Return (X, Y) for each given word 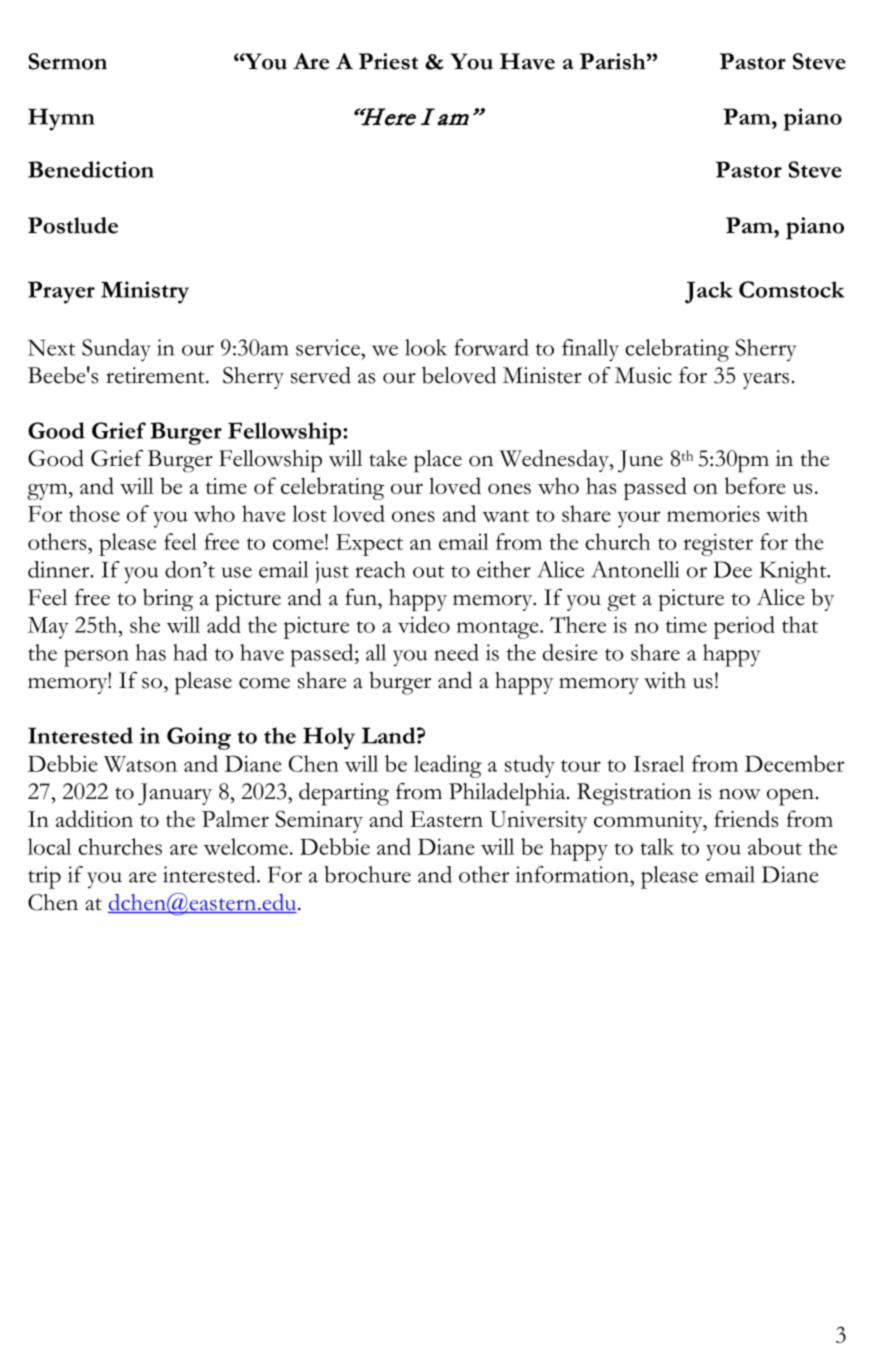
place (438, 461)
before (755, 485)
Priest (388, 61)
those (94, 513)
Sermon (67, 61)
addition (94, 818)
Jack (709, 292)
